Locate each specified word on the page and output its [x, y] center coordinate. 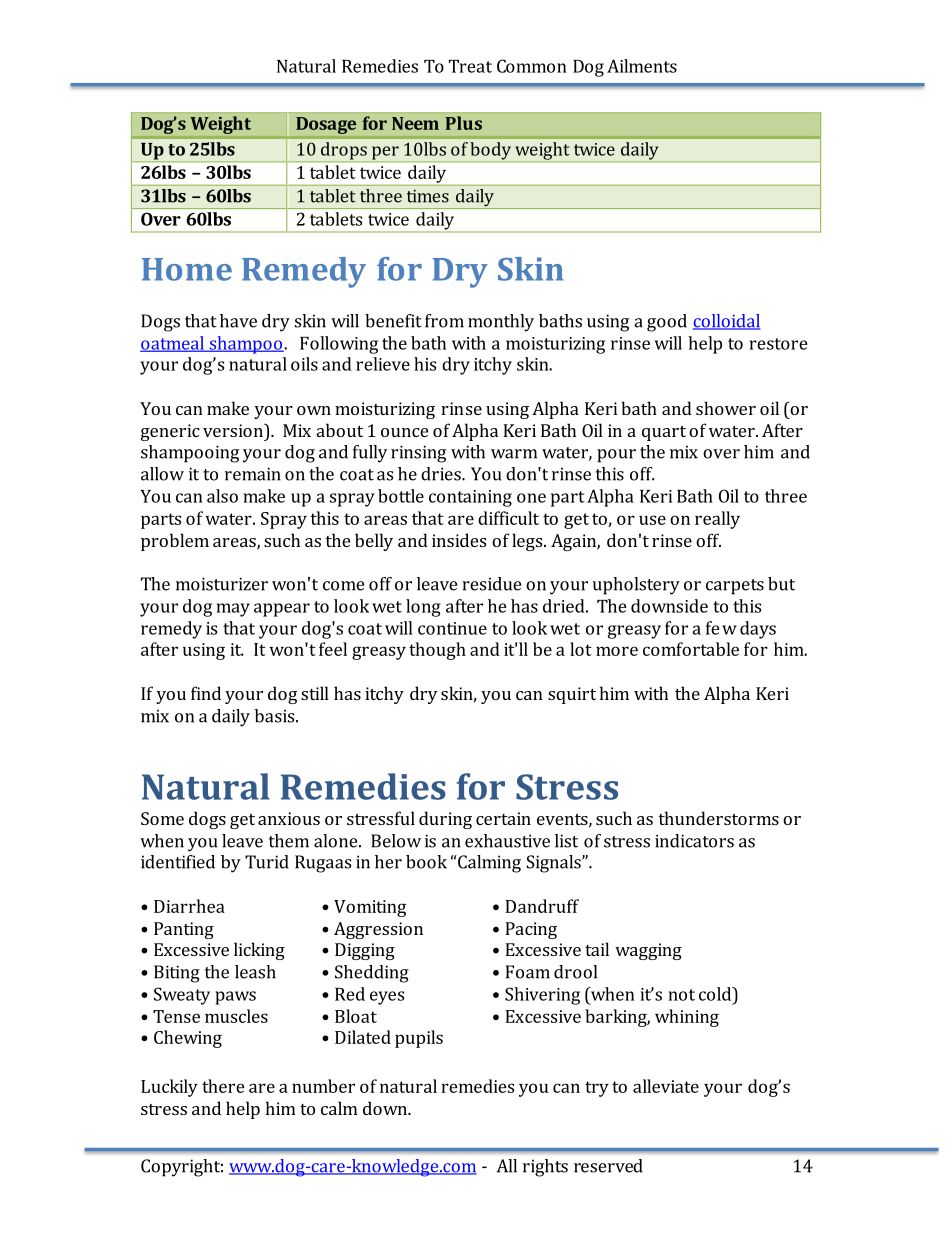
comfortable [691, 649]
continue [452, 628]
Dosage [326, 125]
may [233, 610]
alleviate [666, 1086]
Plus [464, 123]
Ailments [642, 66]
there [223, 1086]
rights [545, 1168]
